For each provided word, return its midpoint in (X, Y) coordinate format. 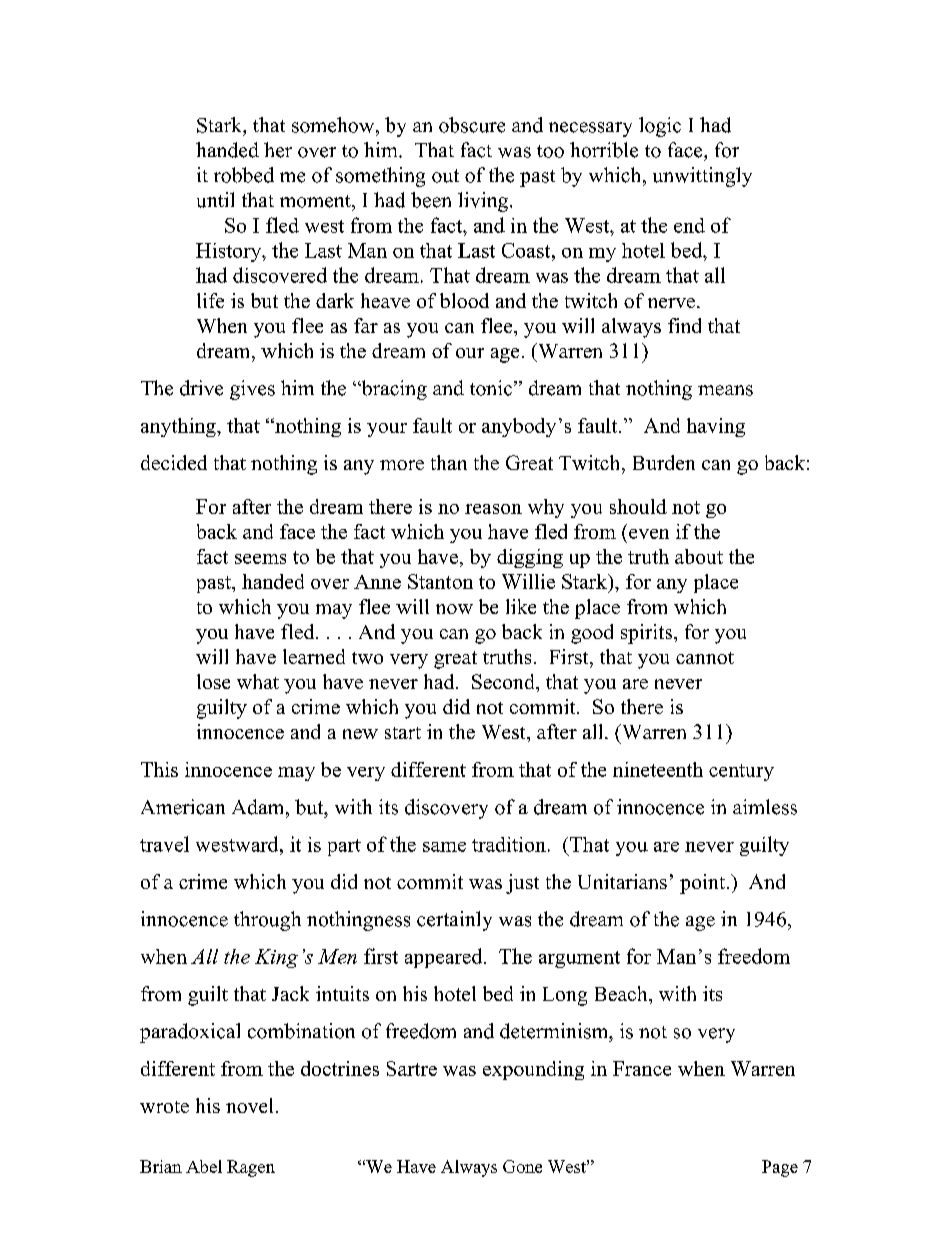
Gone (522, 1166)
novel (249, 1105)
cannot (705, 658)
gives (252, 390)
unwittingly (702, 177)
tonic (492, 388)
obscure (472, 125)
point (702, 884)
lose (213, 681)
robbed (244, 175)
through (267, 921)
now (454, 609)
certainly (454, 921)
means (725, 390)
